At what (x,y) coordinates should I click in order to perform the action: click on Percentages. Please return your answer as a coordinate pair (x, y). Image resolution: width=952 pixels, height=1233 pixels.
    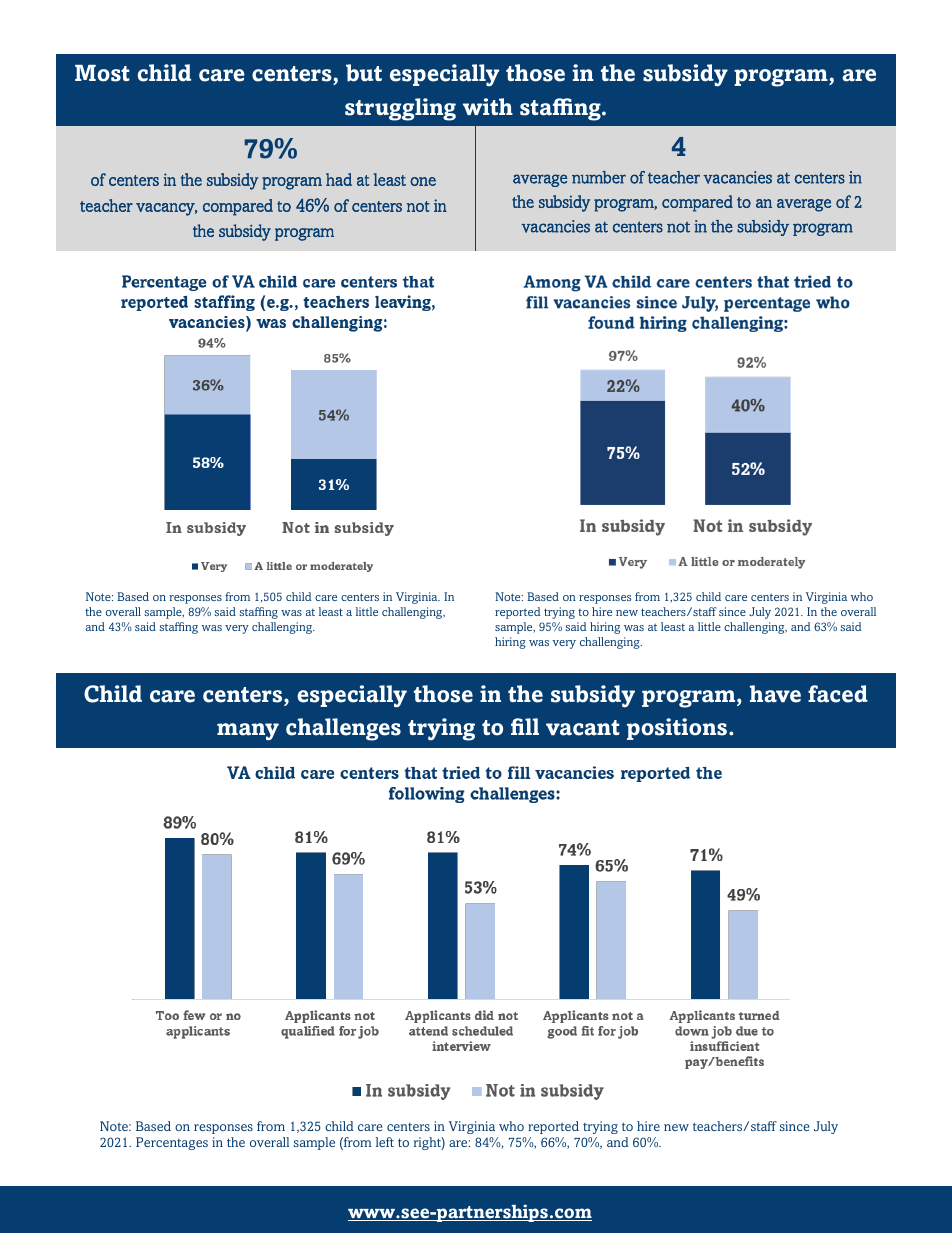
    Looking at the image, I should click on (172, 1143).
